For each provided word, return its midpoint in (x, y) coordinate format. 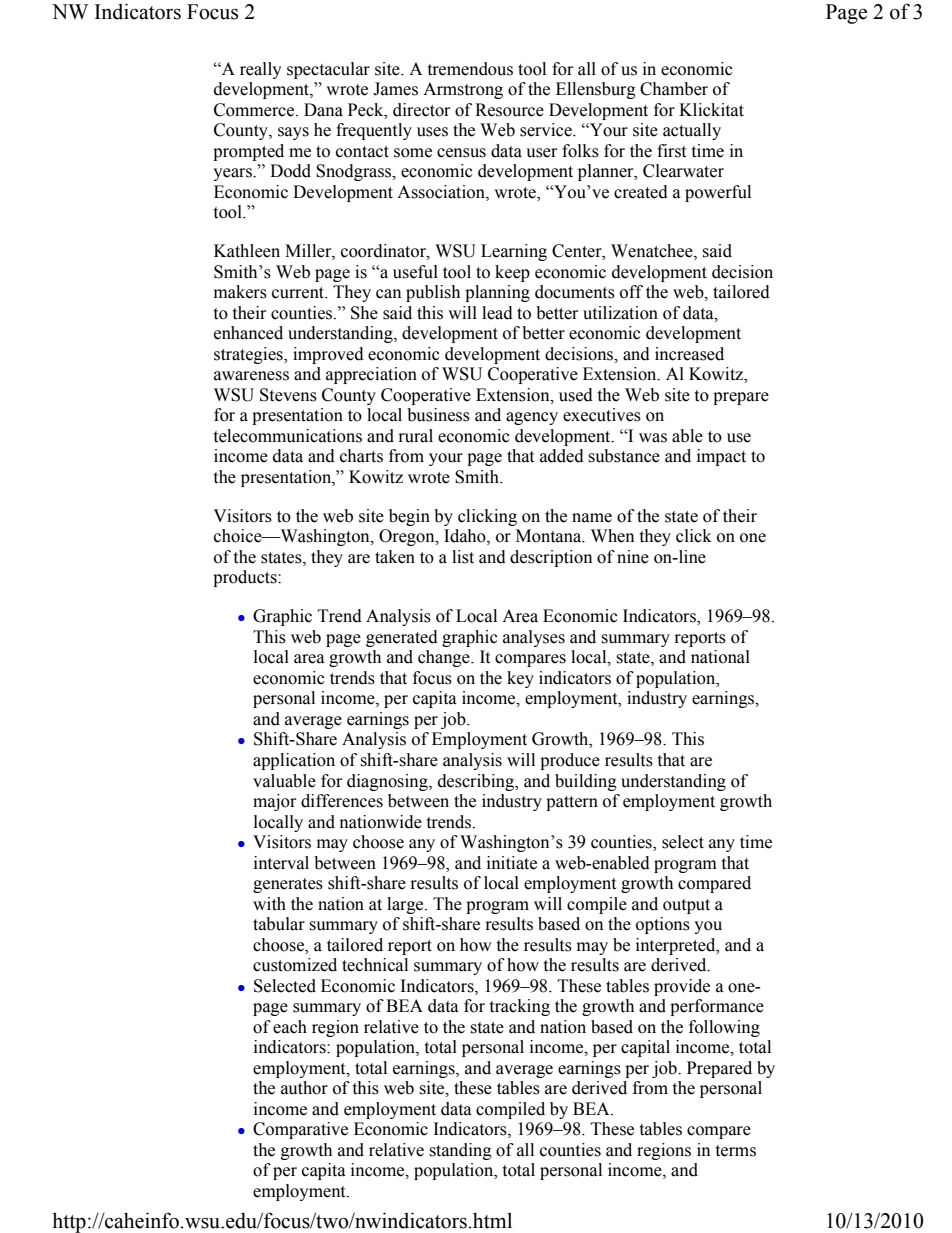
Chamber (674, 89)
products (246, 578)
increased (689, 354)
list (463, 557)
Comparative (300, 1130)
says (293, 133)
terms (736, 1151)
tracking (520, 1007)
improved (328, 355)
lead (497, 313)
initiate (512, 863)
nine (633, 557)
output (686, 906)
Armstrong (463, 90)
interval (281, 863)
